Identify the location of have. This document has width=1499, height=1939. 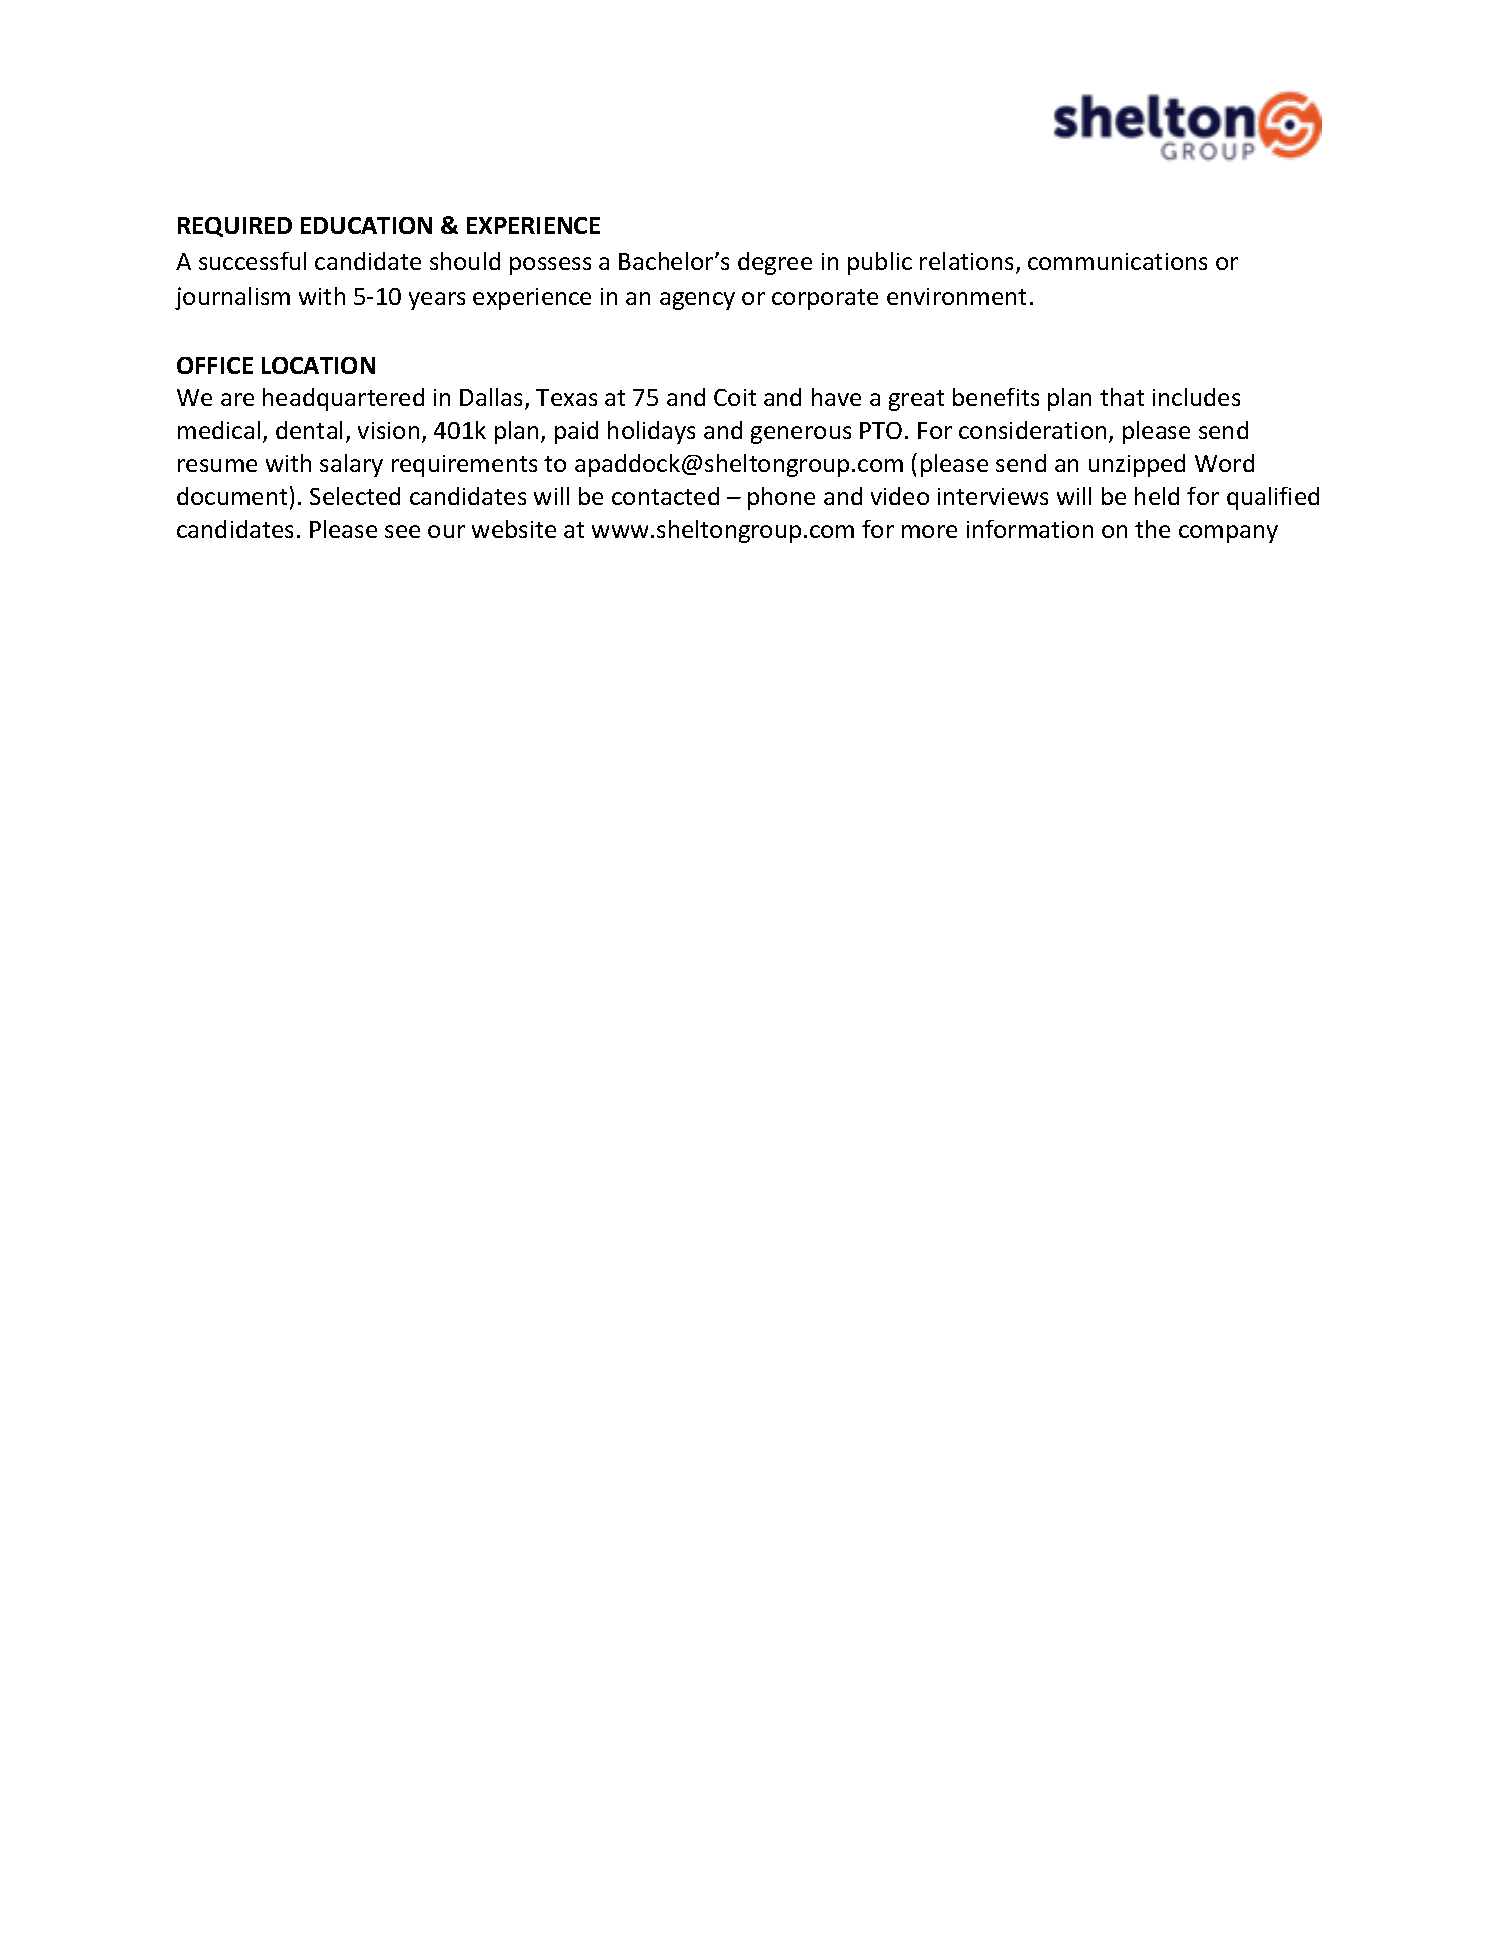
(836, 397).
